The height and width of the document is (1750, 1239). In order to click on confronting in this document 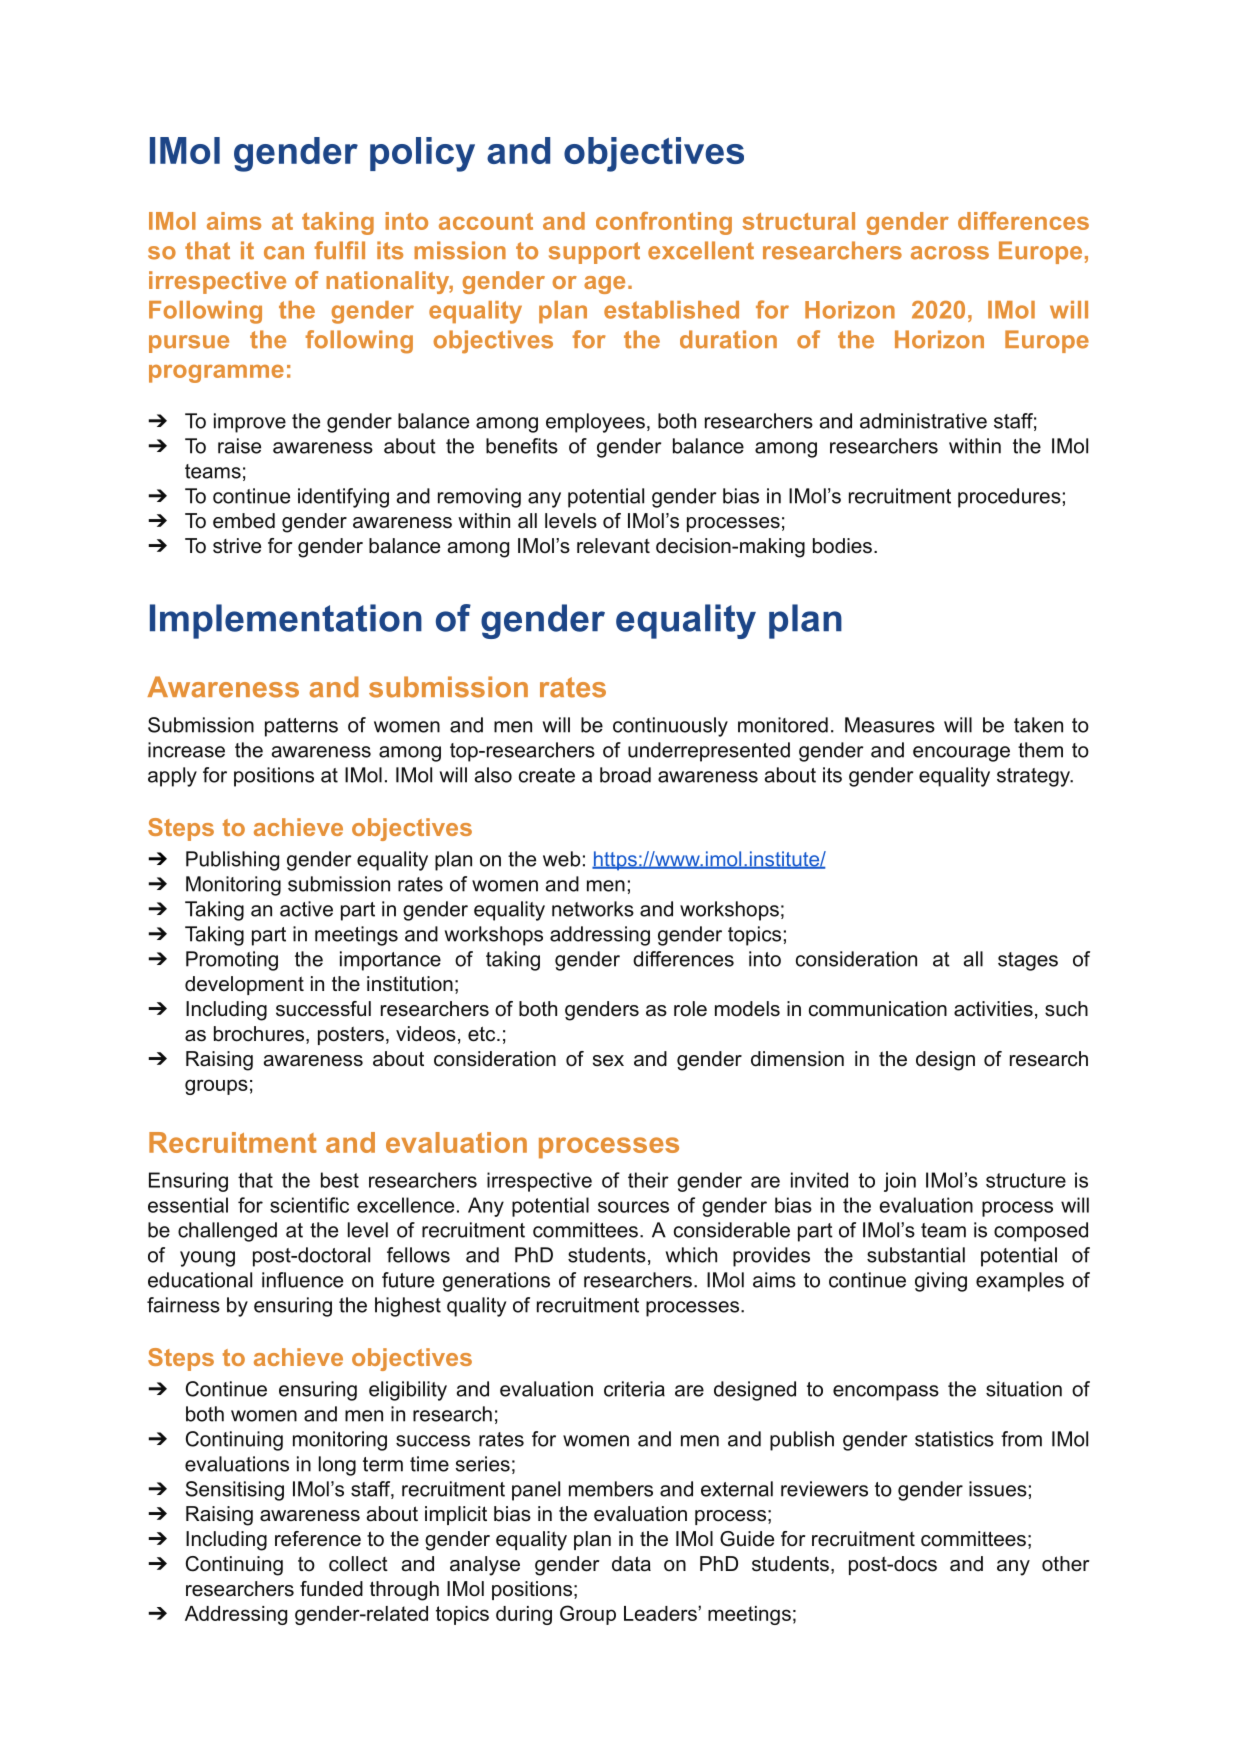, I will do `click(664, 223)`.
